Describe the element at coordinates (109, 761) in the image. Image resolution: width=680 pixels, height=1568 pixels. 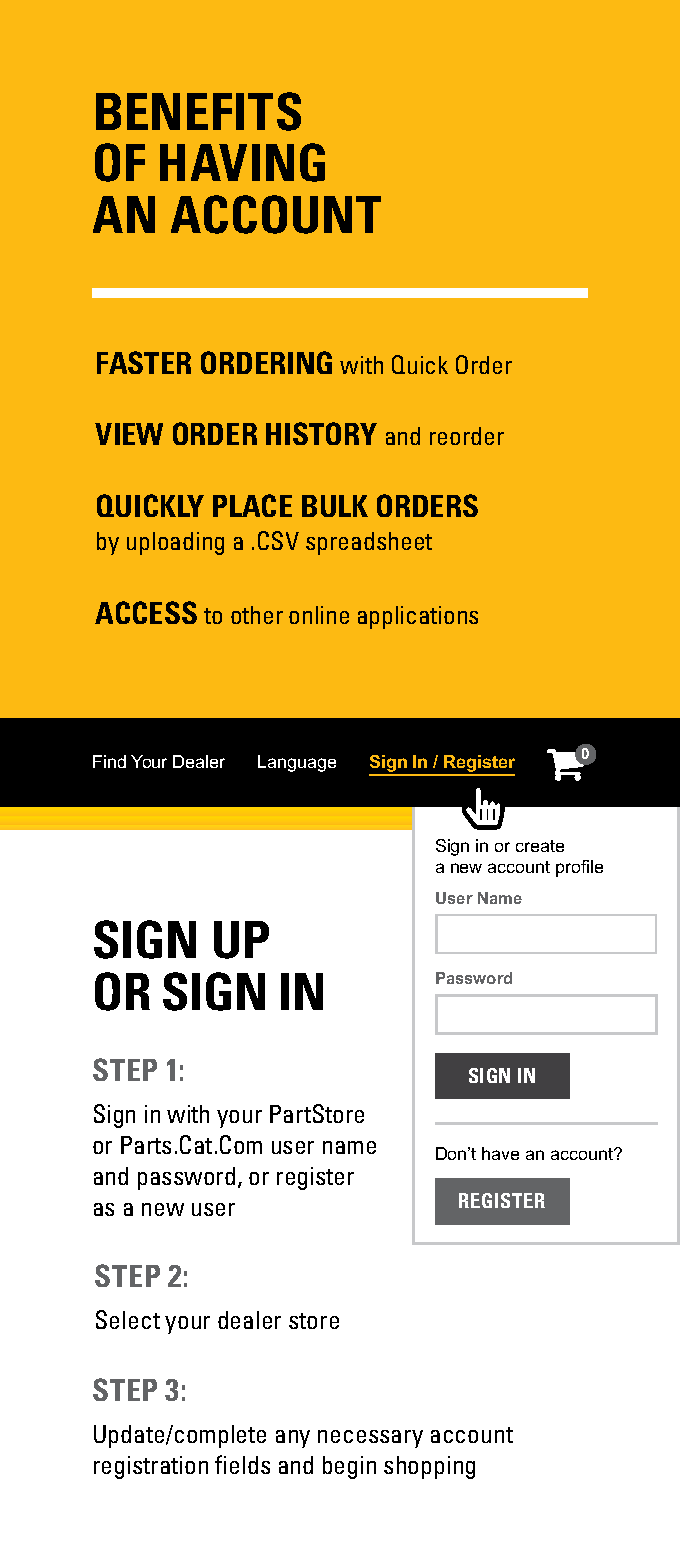
I see `Find` at that location.
